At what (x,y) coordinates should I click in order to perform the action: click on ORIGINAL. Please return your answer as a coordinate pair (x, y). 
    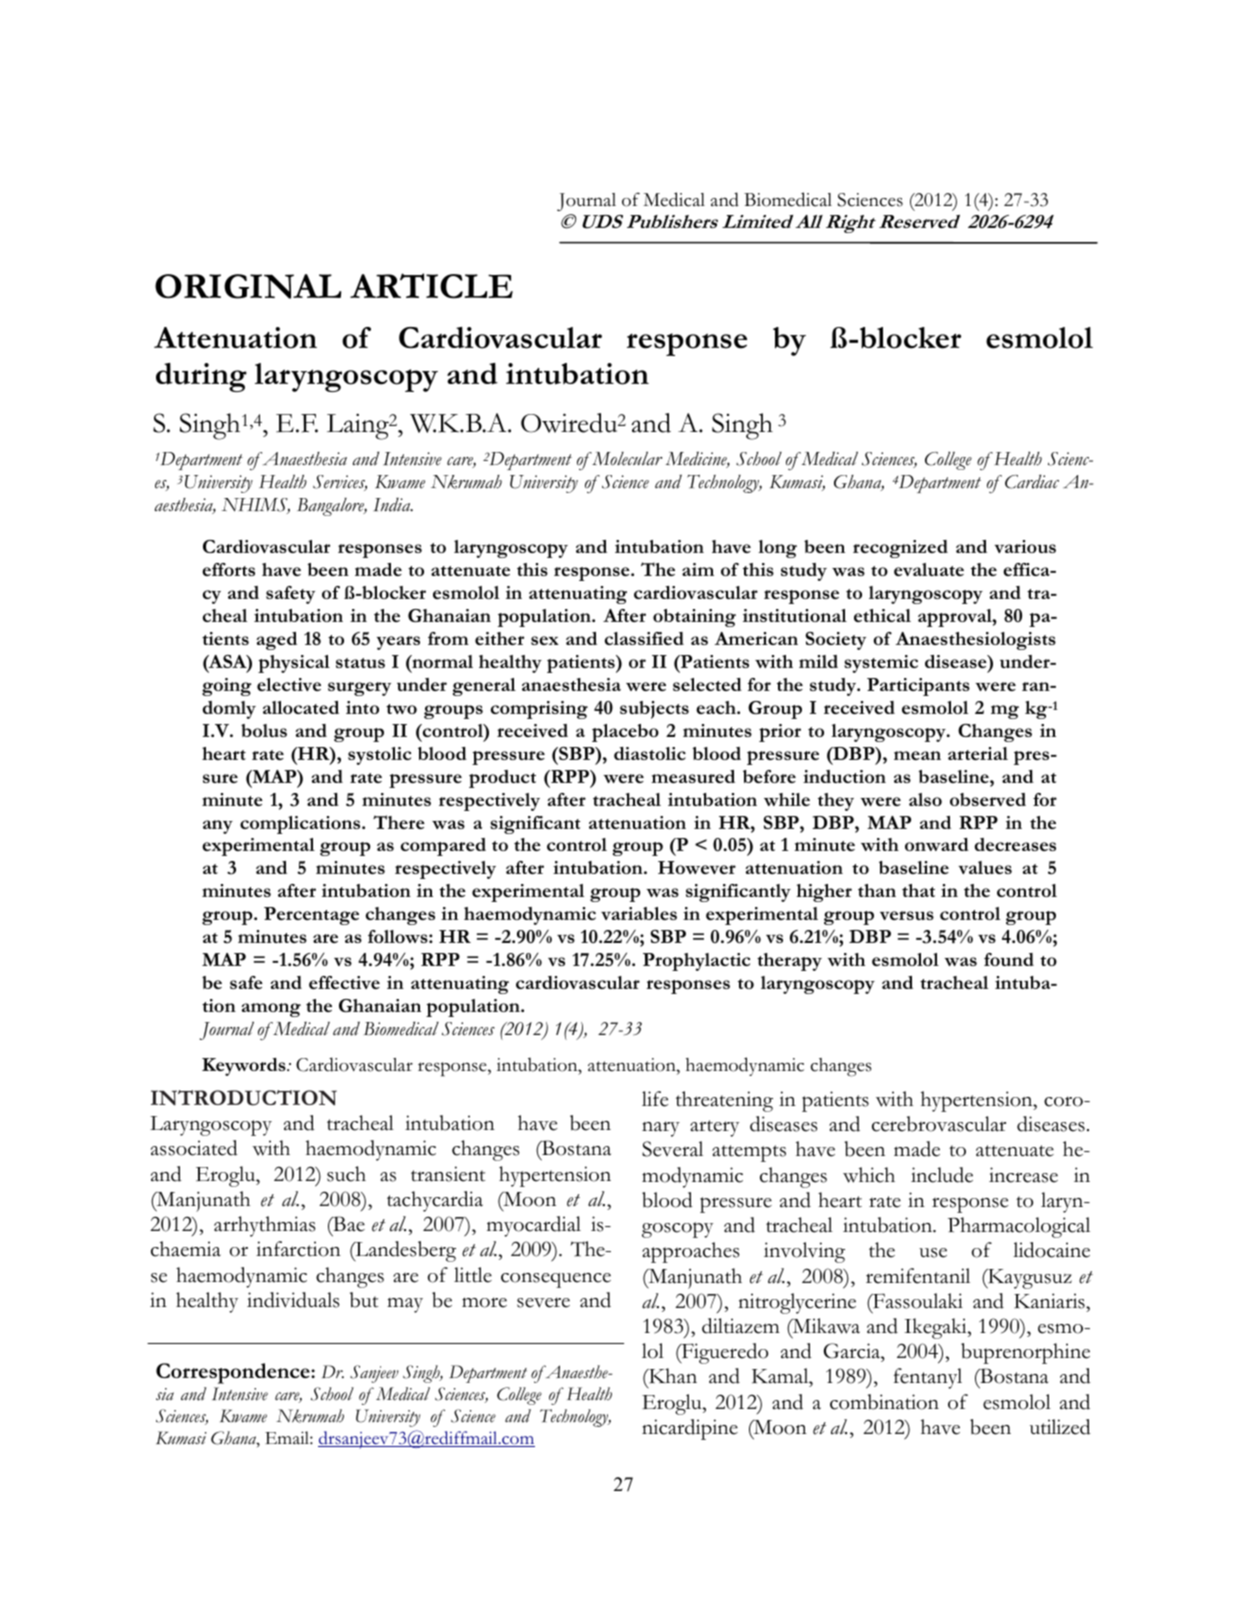
    Looking at the image, I should click on (248, 286).
